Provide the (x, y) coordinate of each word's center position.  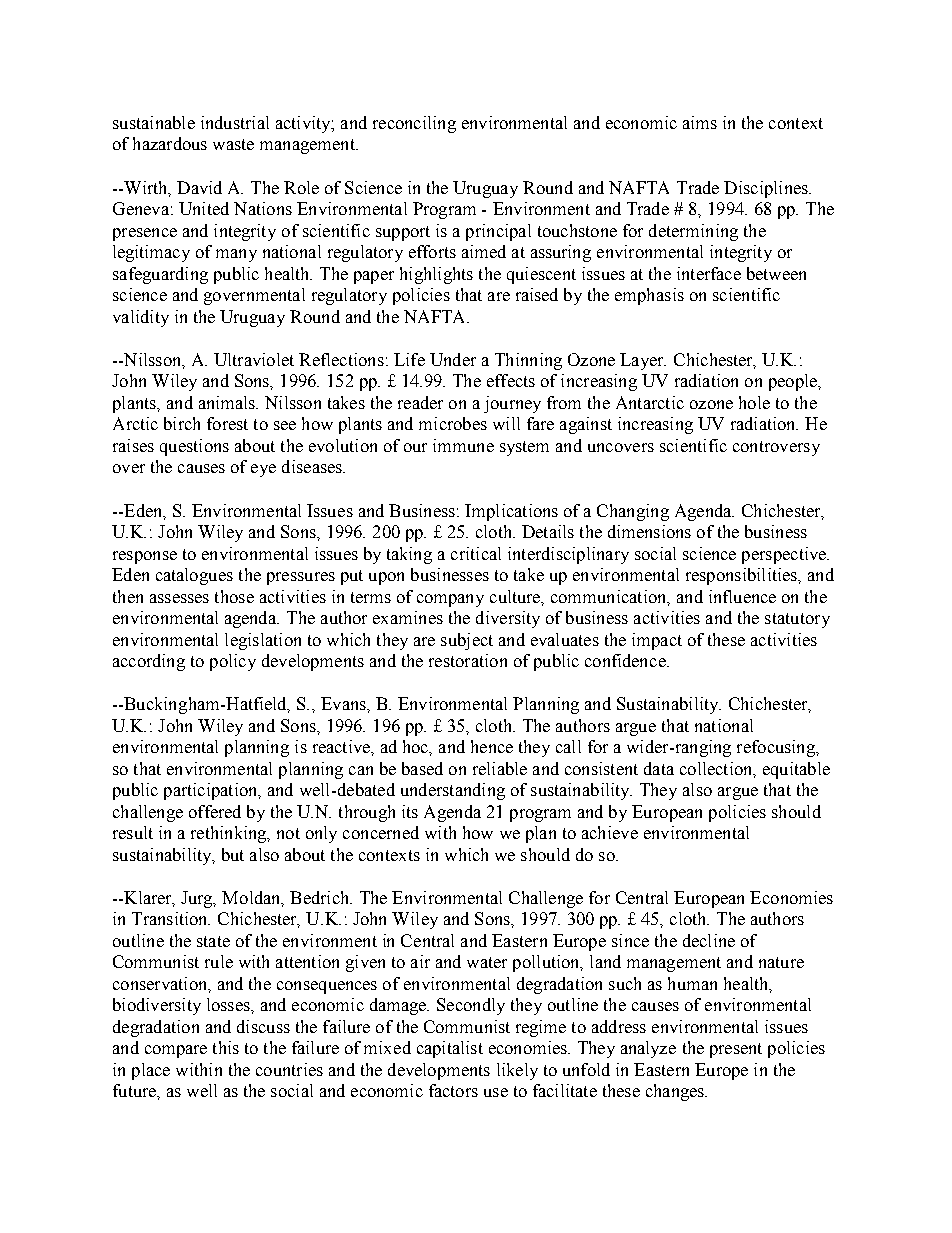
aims (700, 122)
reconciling (414, 124)
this (226, 1047)
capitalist (450, 1049)
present (736, 1050)
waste (233, 144)
